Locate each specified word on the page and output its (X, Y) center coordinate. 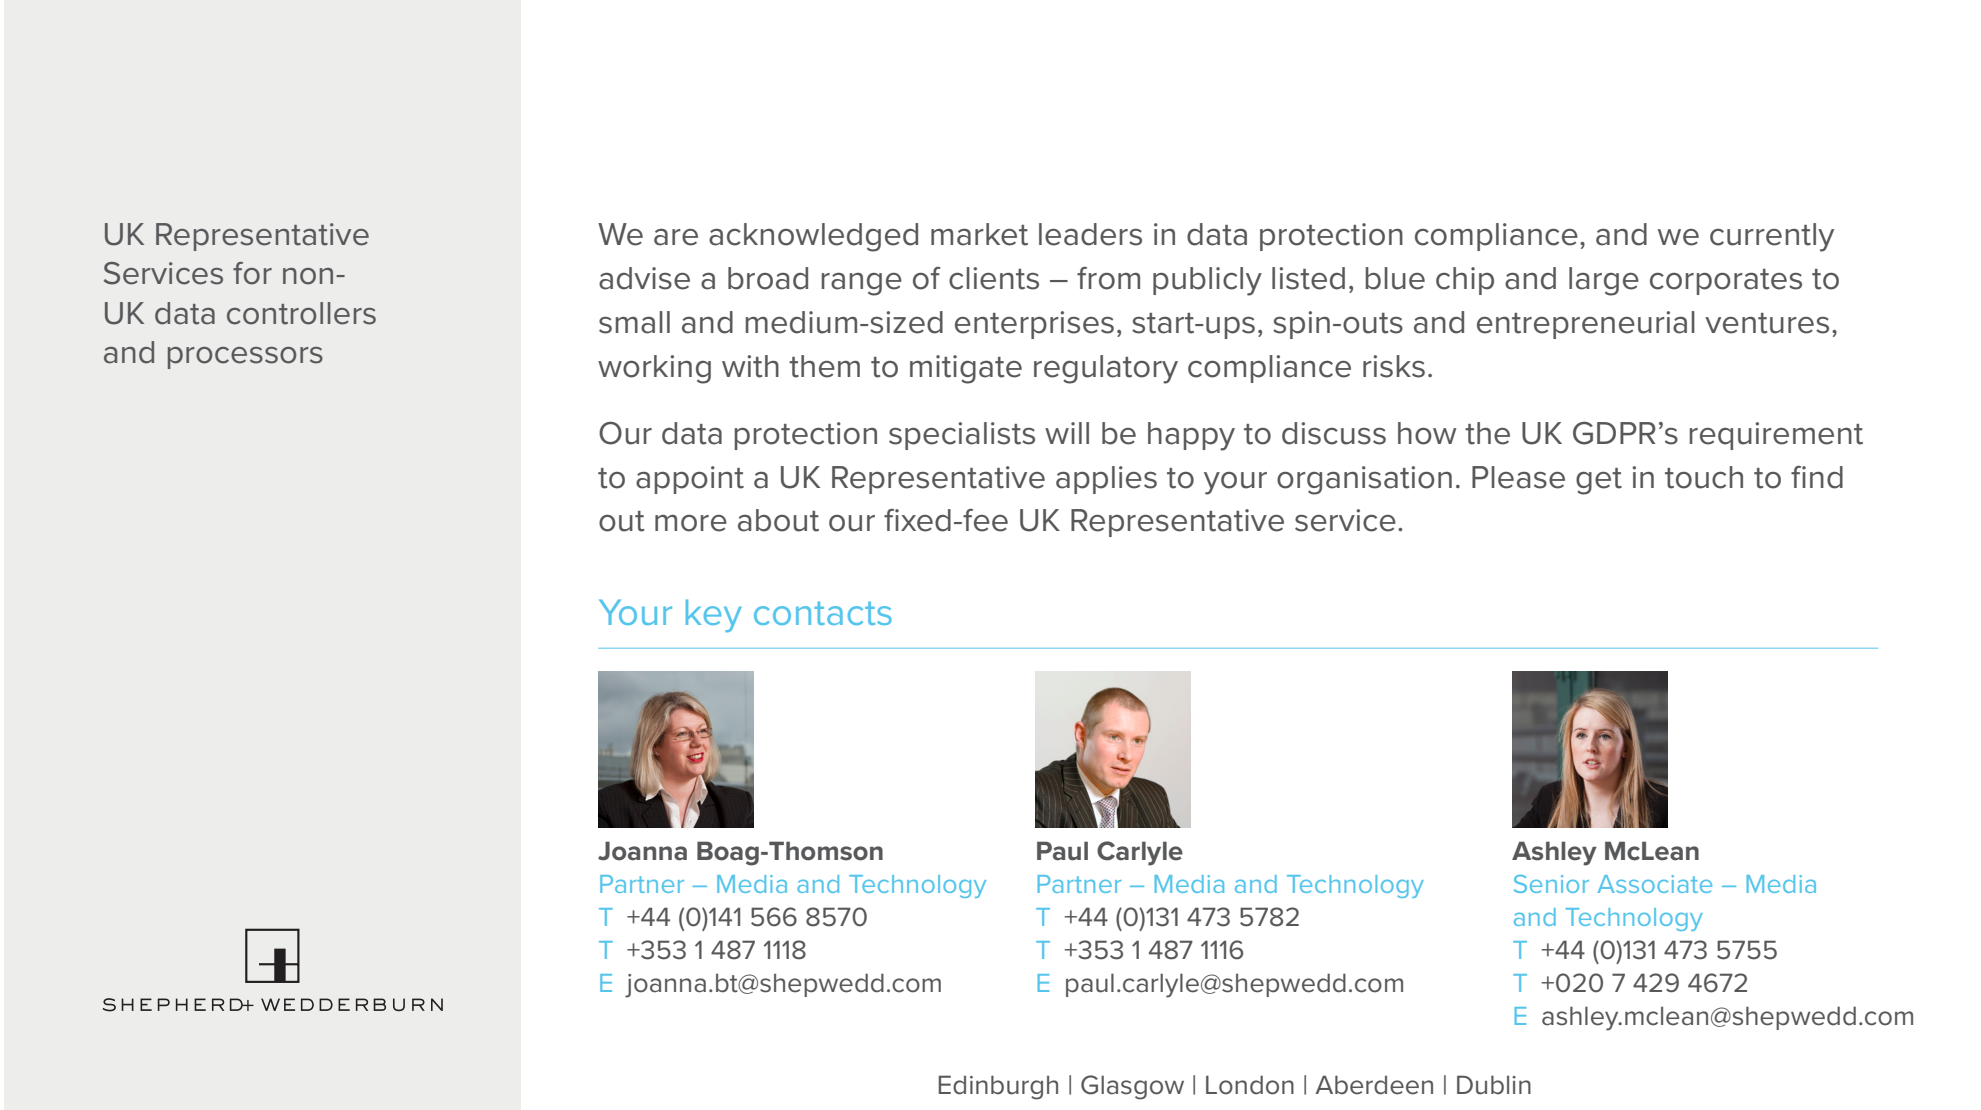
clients (994, 278)
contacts (823, 613)
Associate (1655, 884)
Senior (1551, 884)
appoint (690, 480)
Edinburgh (998, 1087)
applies (1106, 480)
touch (1704, 477)
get (1599, 481)
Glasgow (1132, 1087)
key (714, 615)
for (252, 273)
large (1604, 281)
